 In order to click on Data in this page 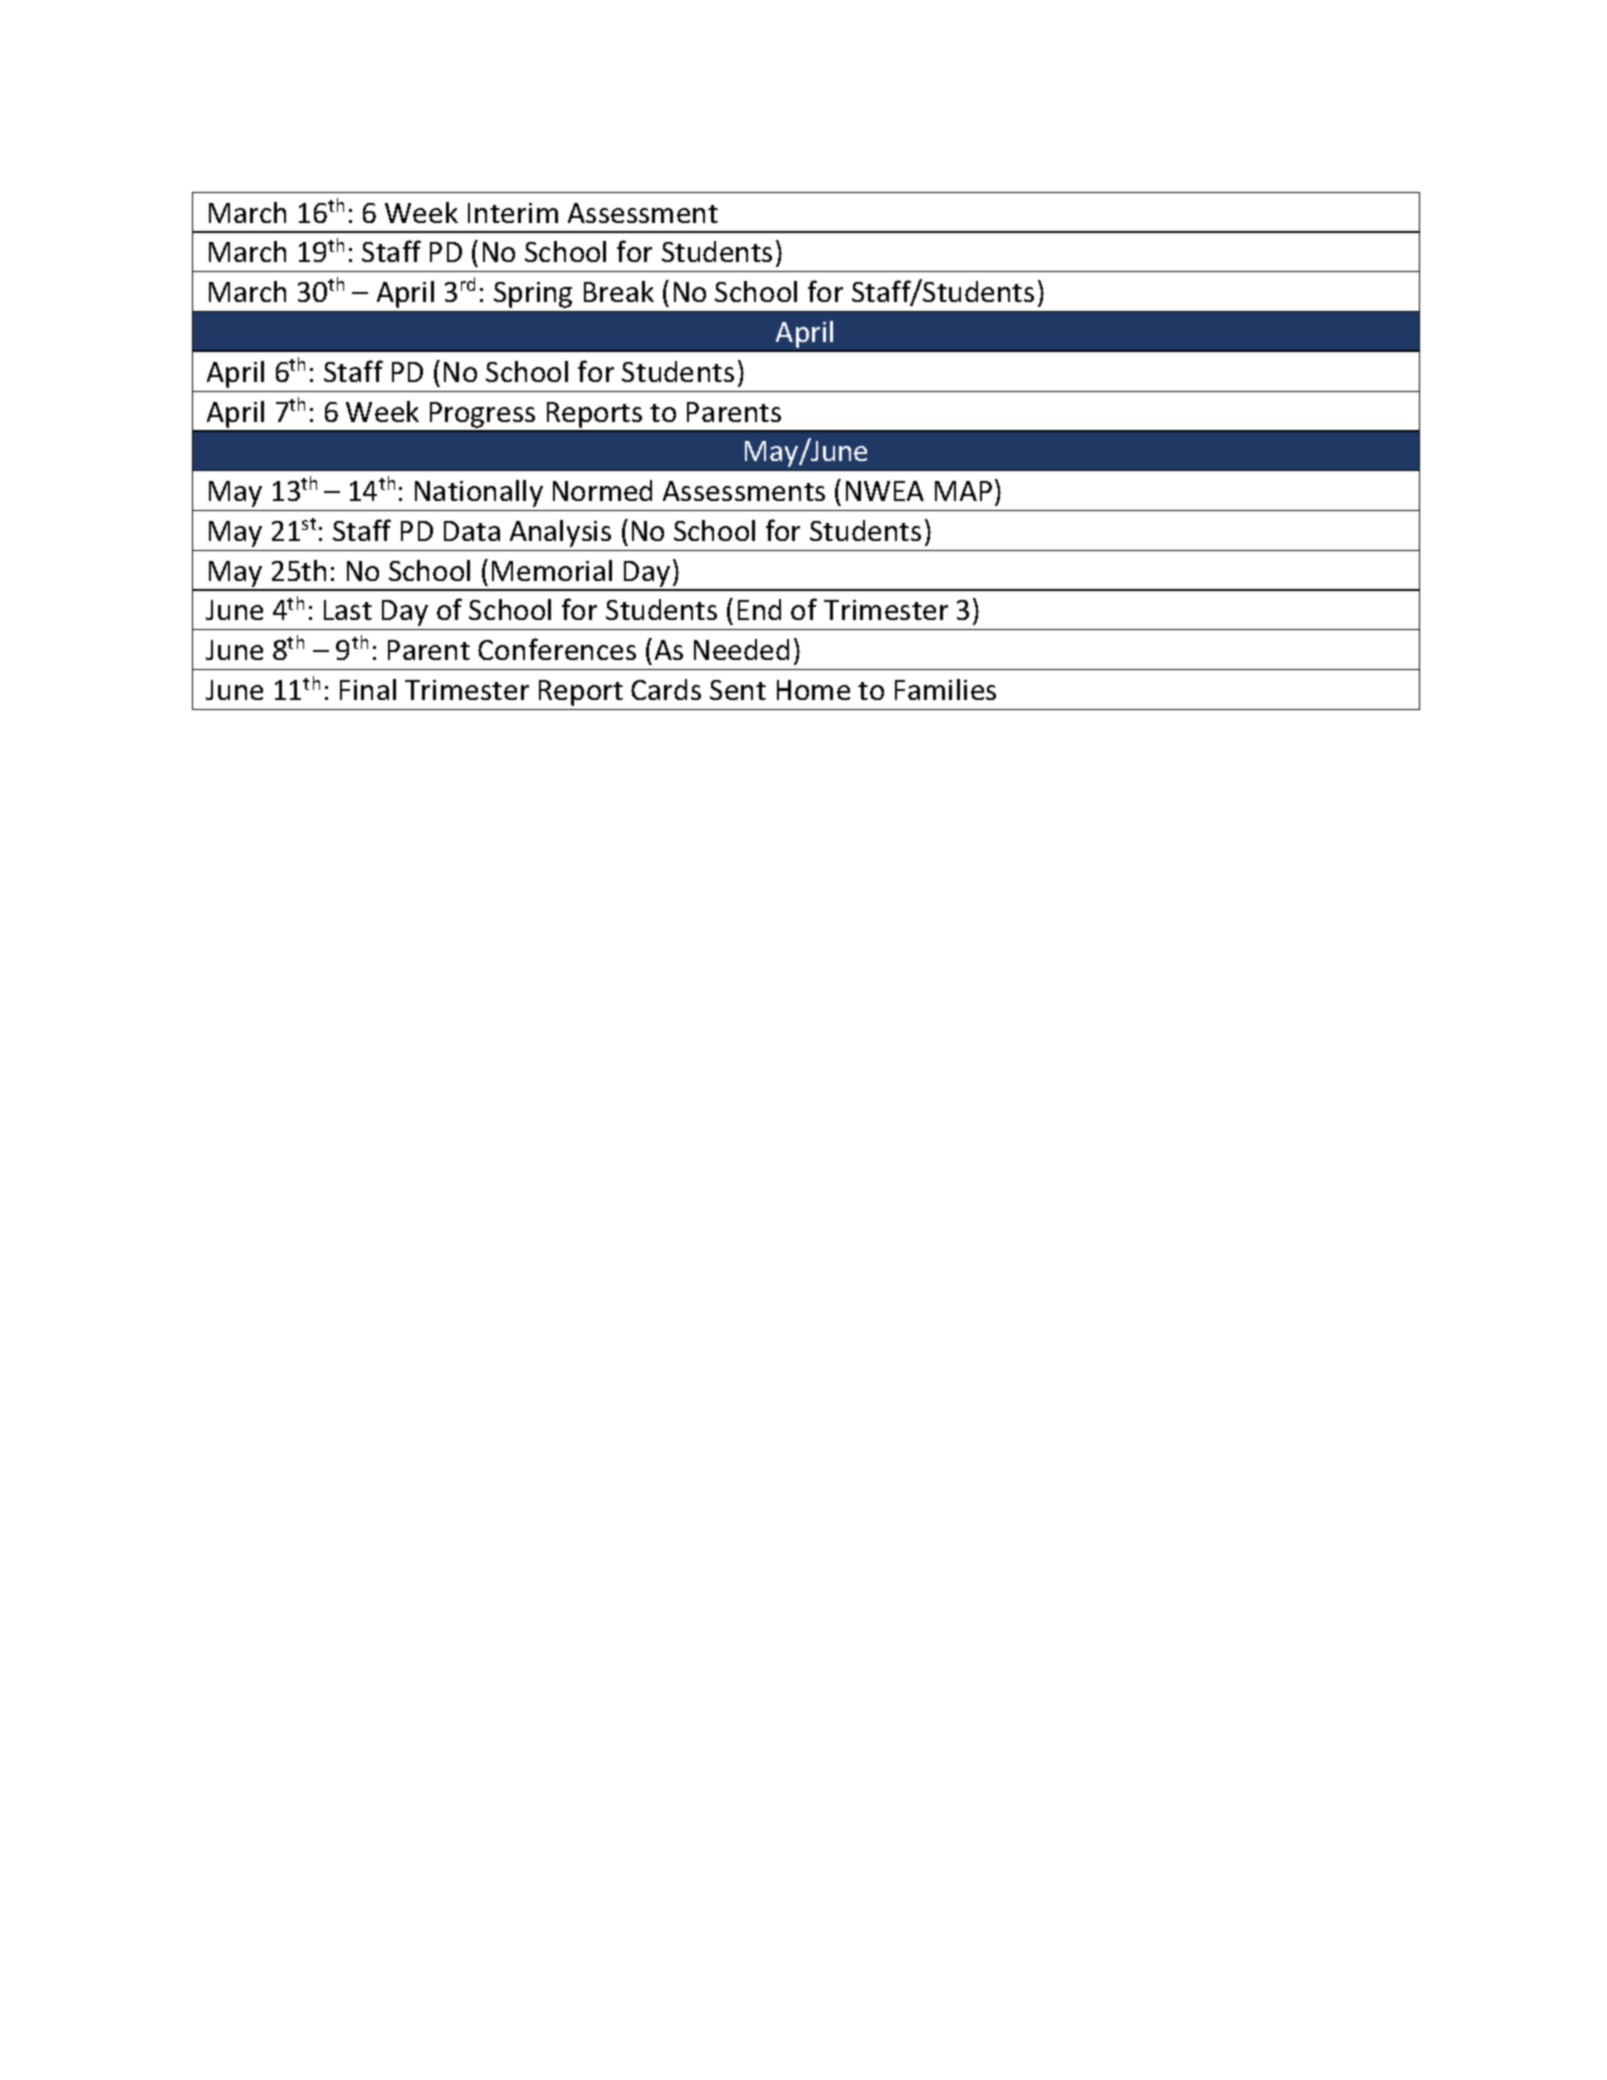, I will do `click(472, 531)`.
